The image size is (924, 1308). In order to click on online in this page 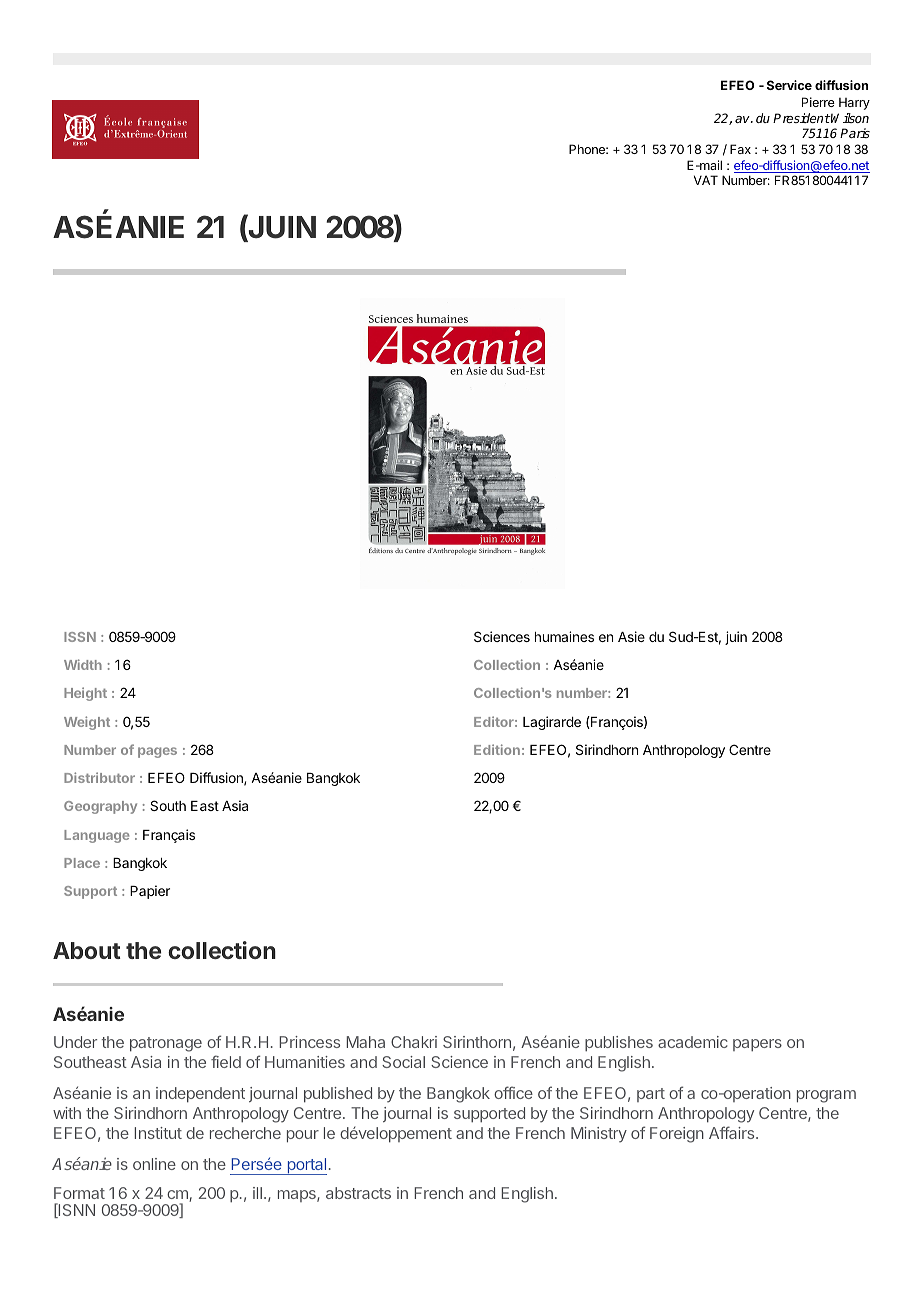, I will do `click(154, 1164)`.
